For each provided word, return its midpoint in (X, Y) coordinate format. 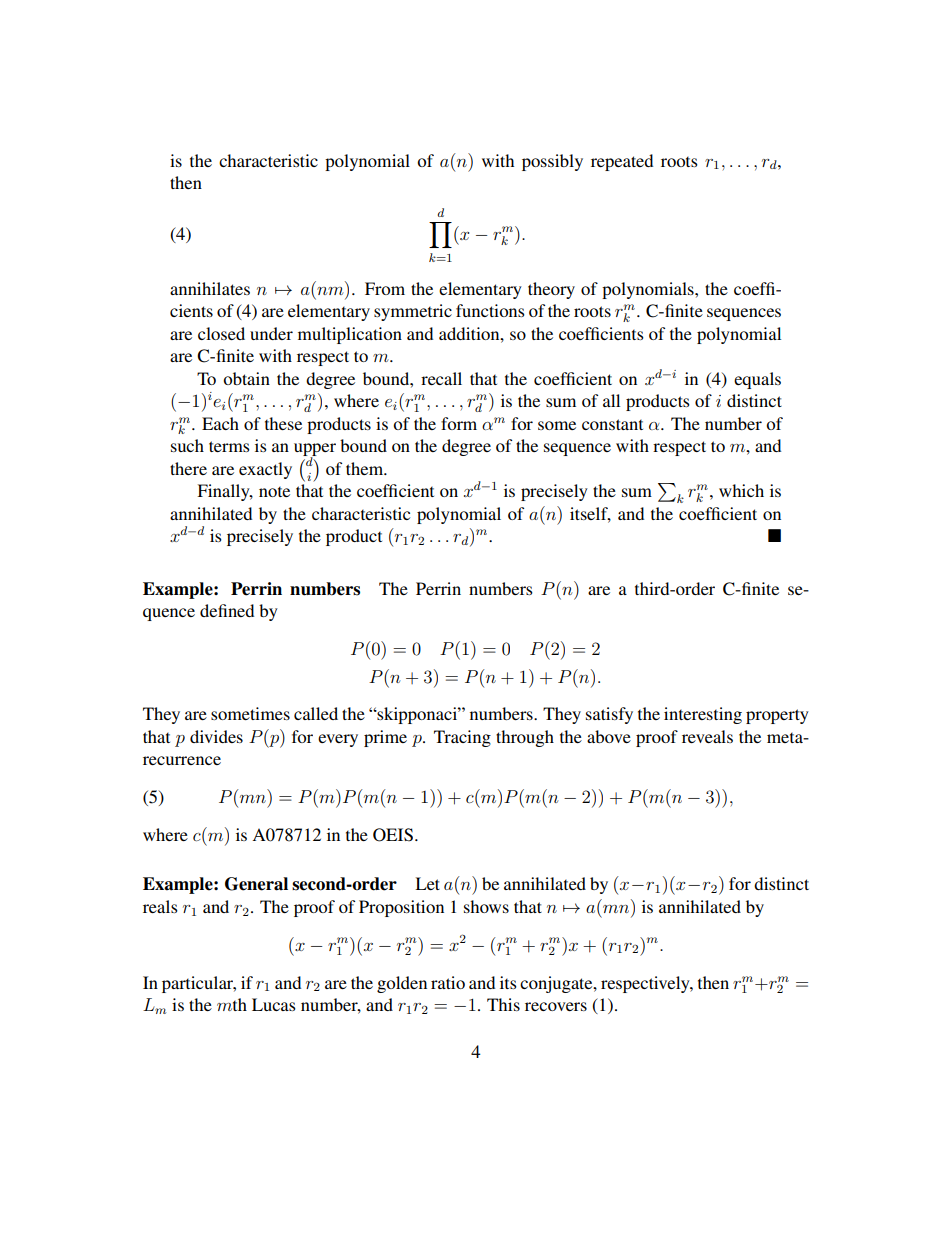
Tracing (462, 738)
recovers (556, 1006)
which (741, 490)
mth (232, 1004)
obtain (246, 378)
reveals (707, 736)
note (274, 492)
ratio (448, 982)
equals (757, 380)
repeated (622, 162)
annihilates (210, 288)
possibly (552, 162)
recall (441, 378)
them (366, 468)
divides (216, 736)
